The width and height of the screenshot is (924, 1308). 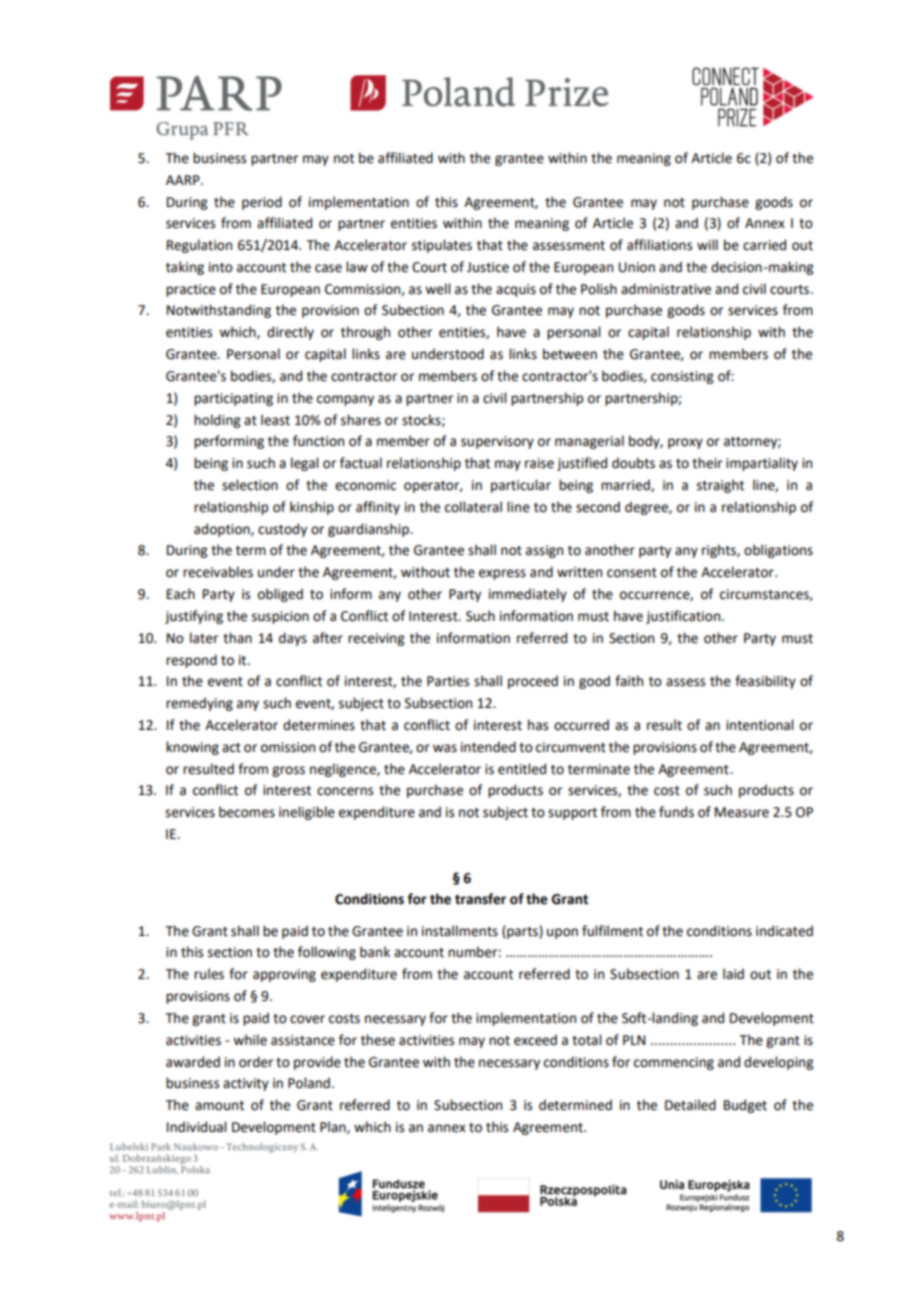 I want to click on receivables, so click(x=218, y=572).
